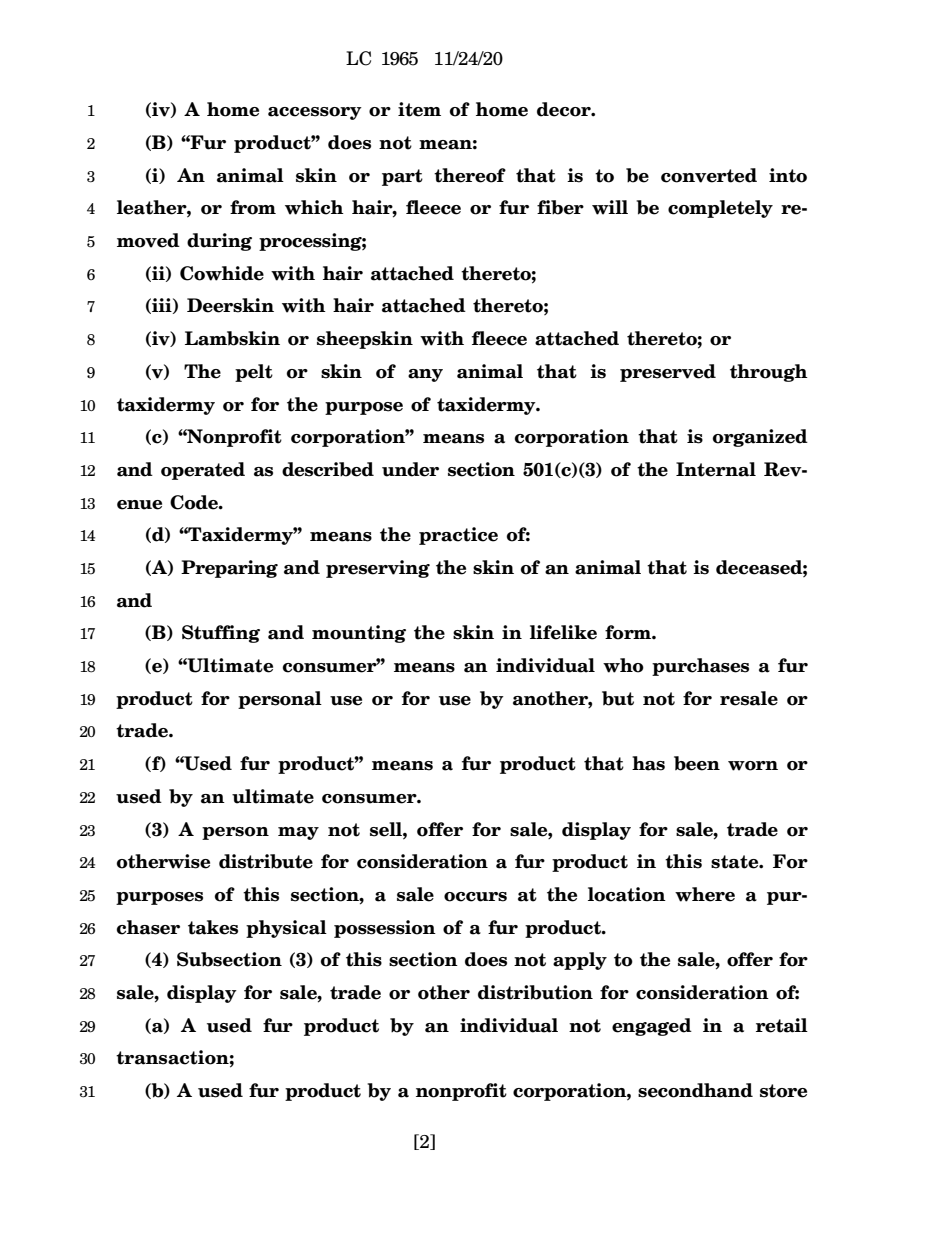 Image resolution: width=952 pixels, height=1233 pixels. Describe the element at coordinates (470, 175) in the screenshot. I see `thereof` at that location.
